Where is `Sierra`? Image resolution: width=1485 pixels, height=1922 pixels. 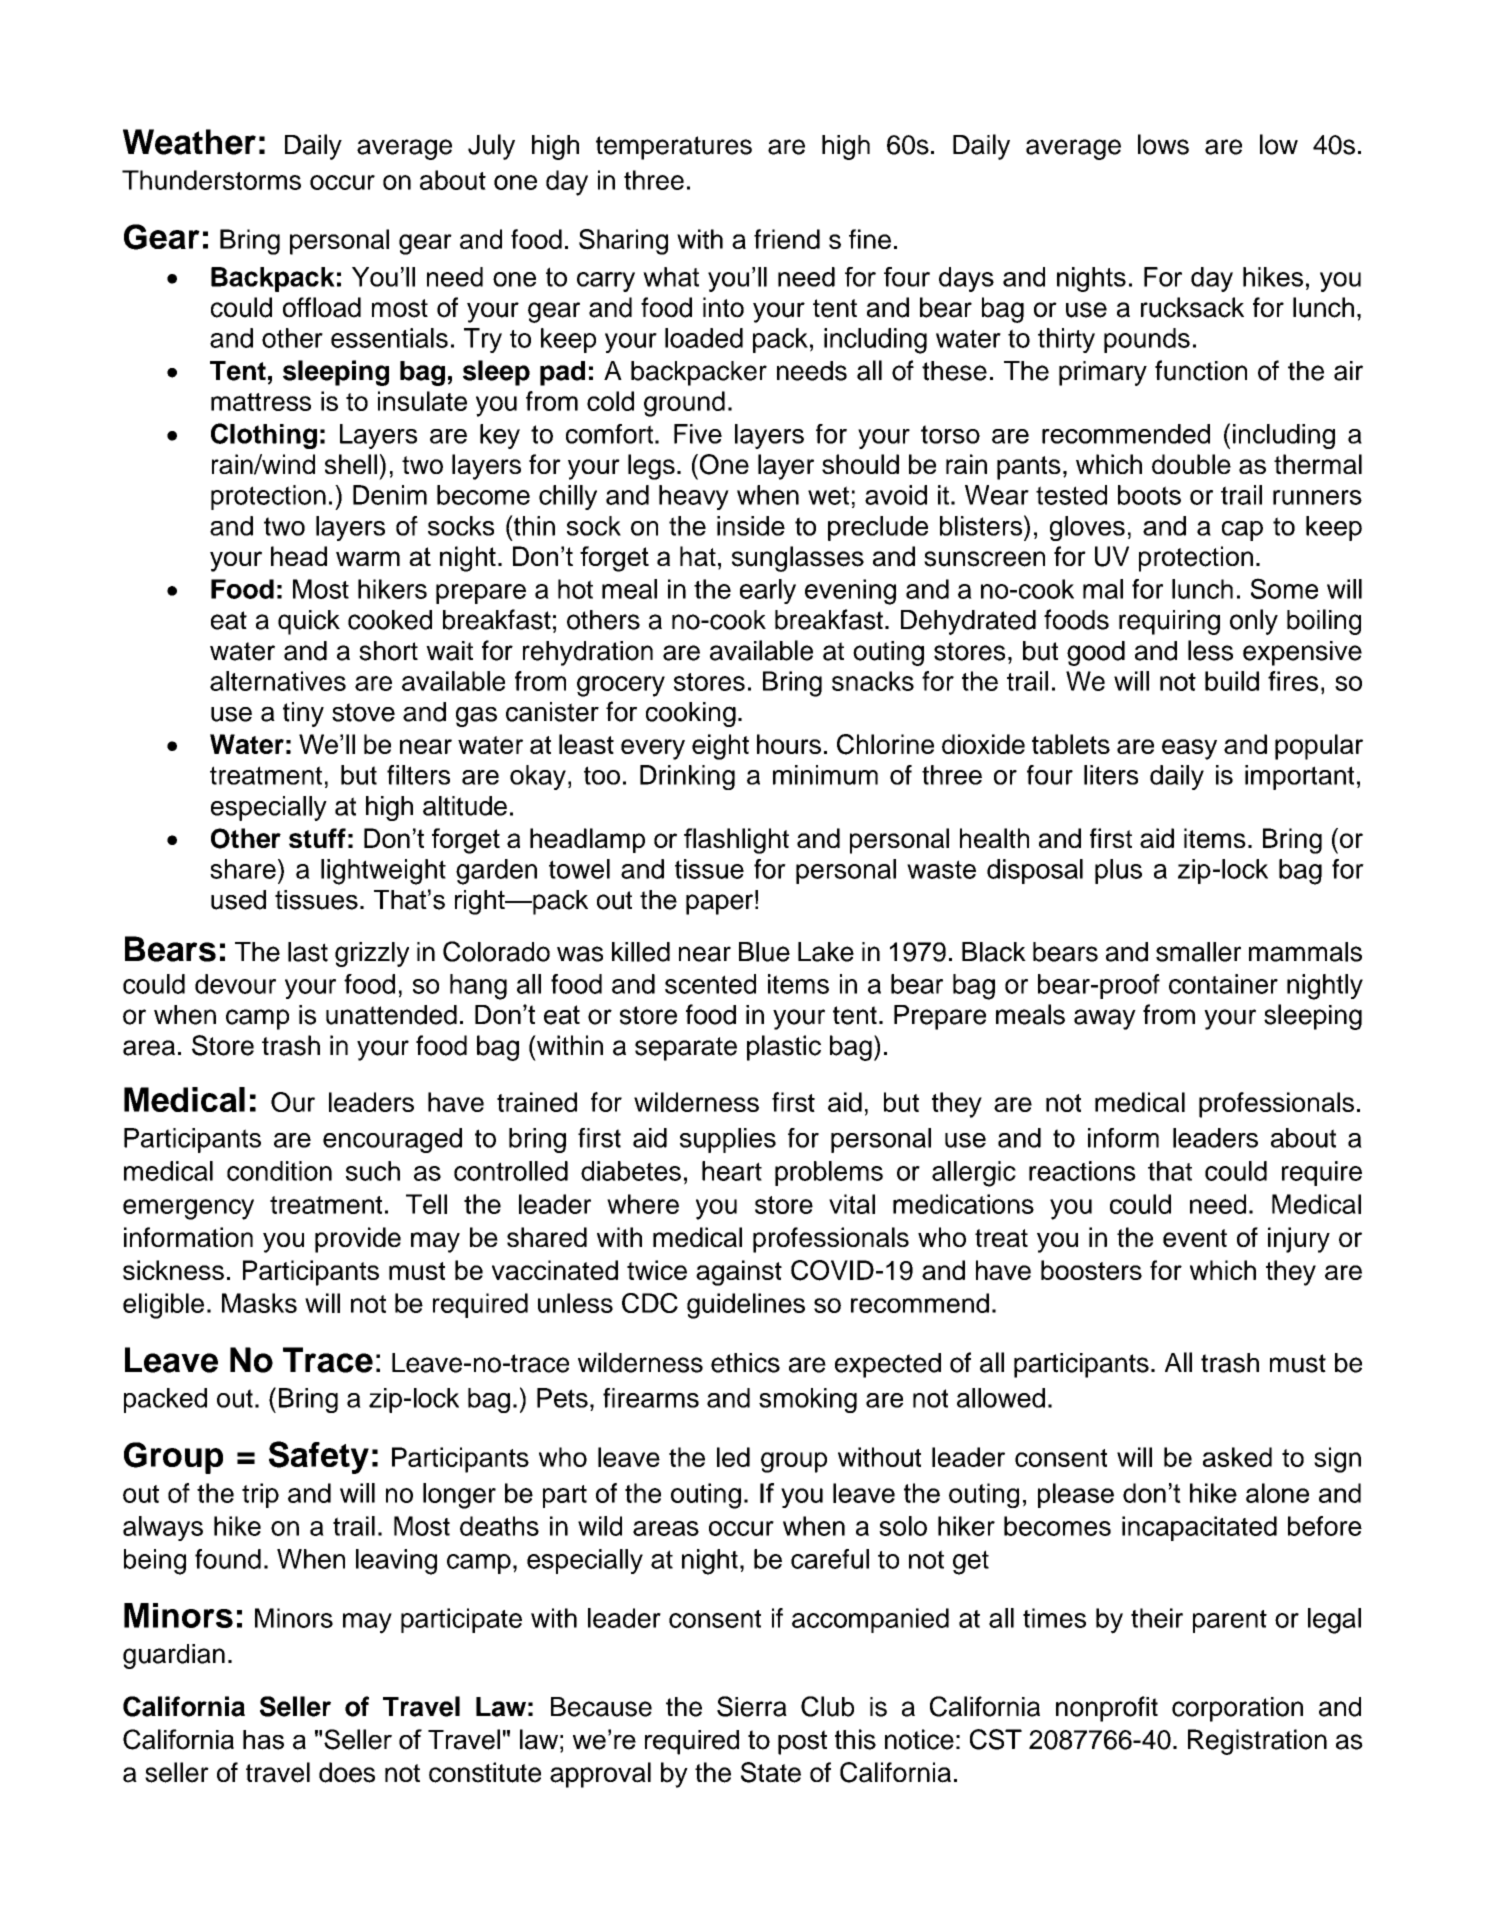 Sierra is located at coordinates (752, 1706).
